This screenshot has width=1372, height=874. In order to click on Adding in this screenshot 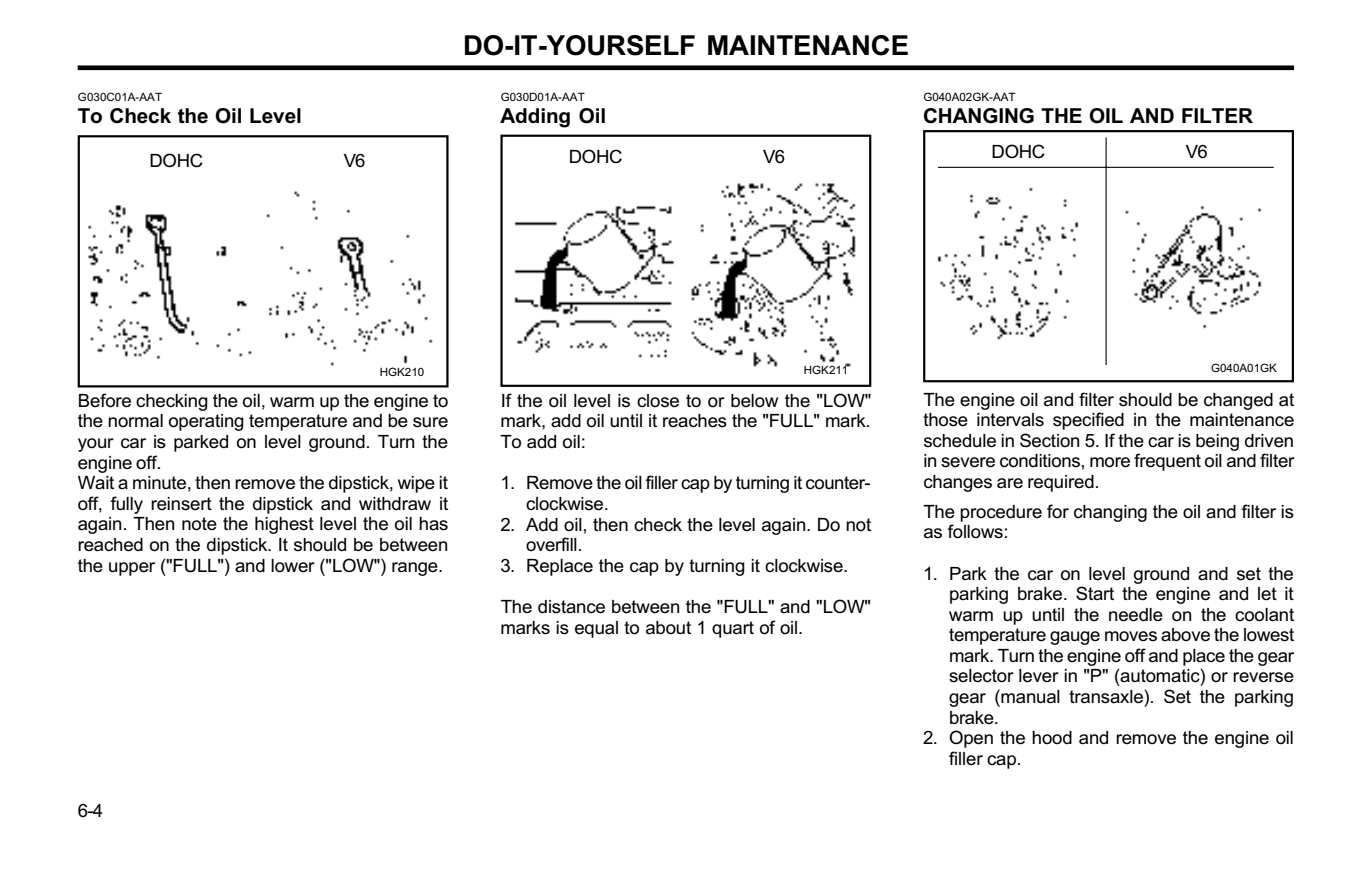, I will do `click(535, 118)`.
